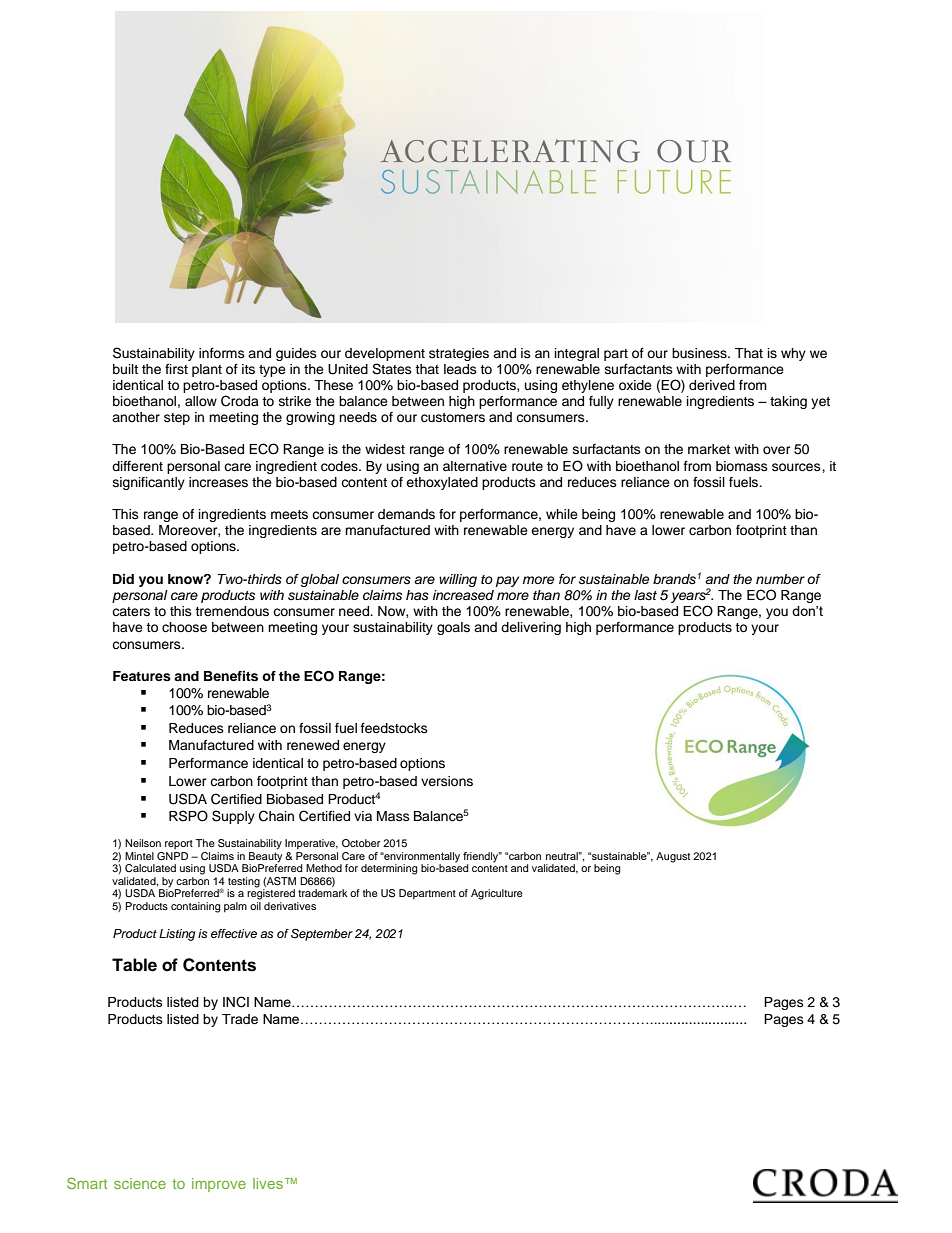 This screenshot has width=952, height=1233. What do you see at coordinates (673, 857) in the screenshot?
I see `August` at bounding box center [673, 857].
